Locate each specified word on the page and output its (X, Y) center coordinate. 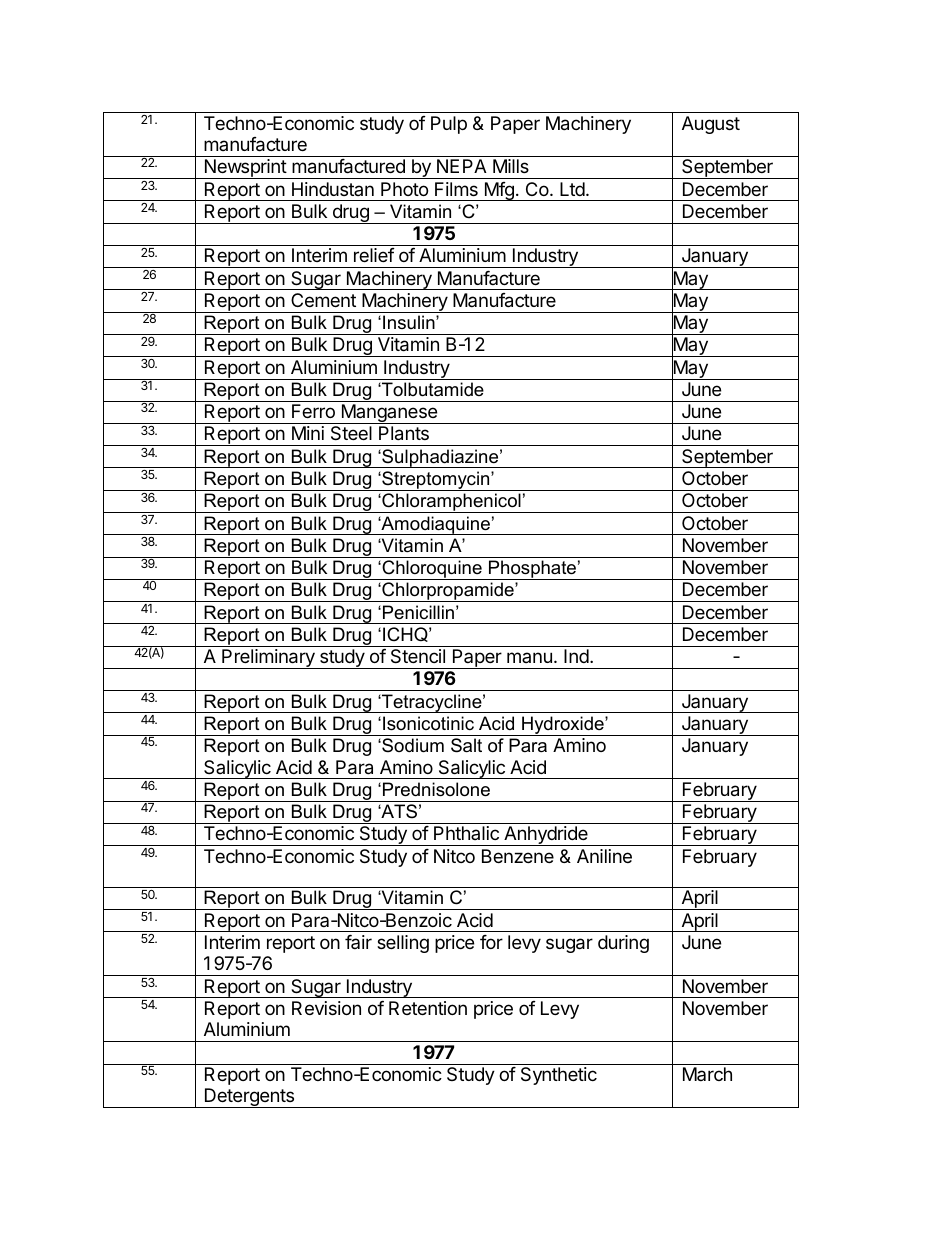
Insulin (410, 322)
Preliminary (268, 659)
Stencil (418, 656)
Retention (428, 1008)
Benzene (518, 856)
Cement (323, 300)
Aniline (604, 856)
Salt (466, 745)
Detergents (249, 1098)
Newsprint (245, 169)
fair (358, 942)
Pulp (449, 125)
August (711, 125)
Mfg (499, 191)
